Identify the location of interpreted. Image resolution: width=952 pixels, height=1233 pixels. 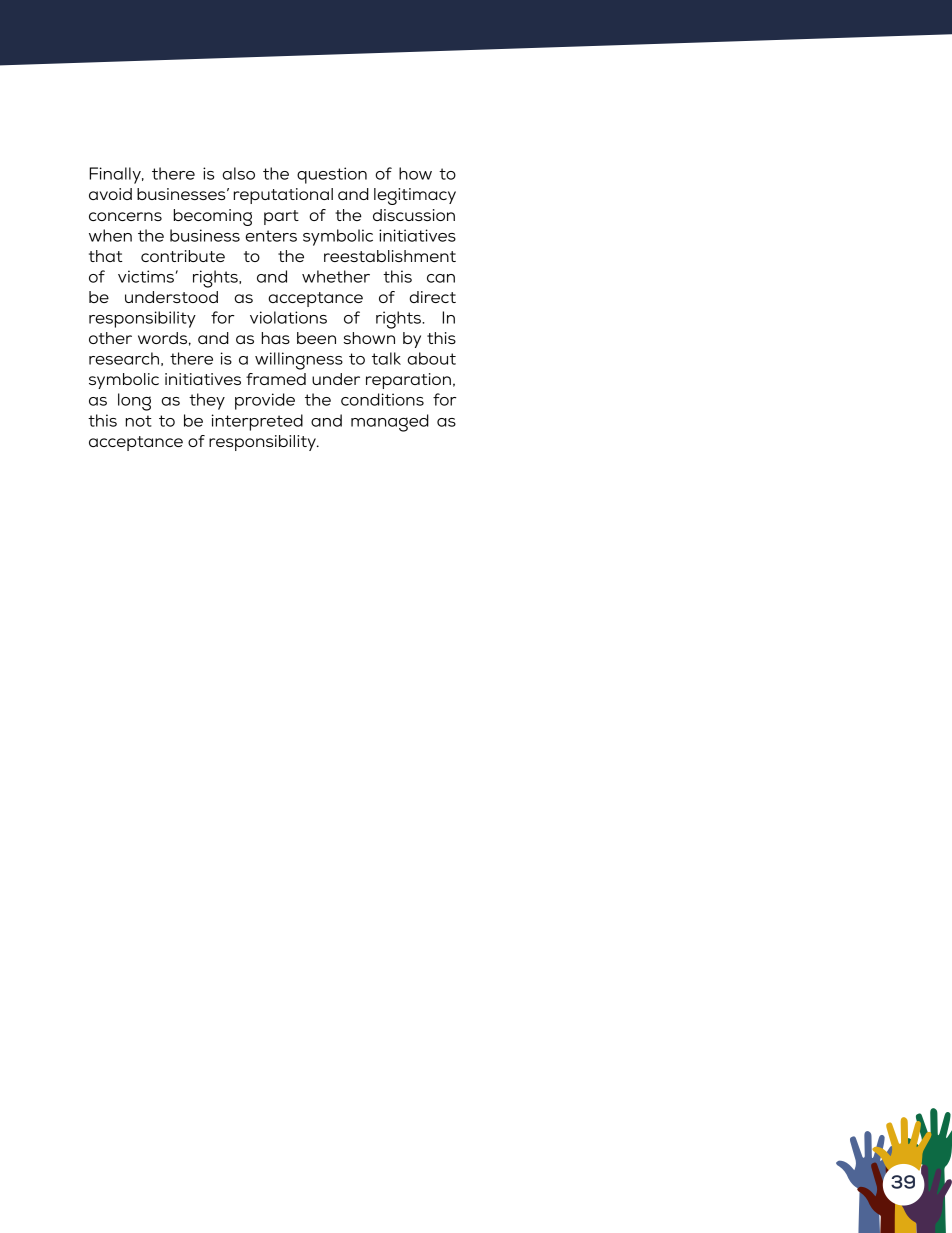
(257, 422).
